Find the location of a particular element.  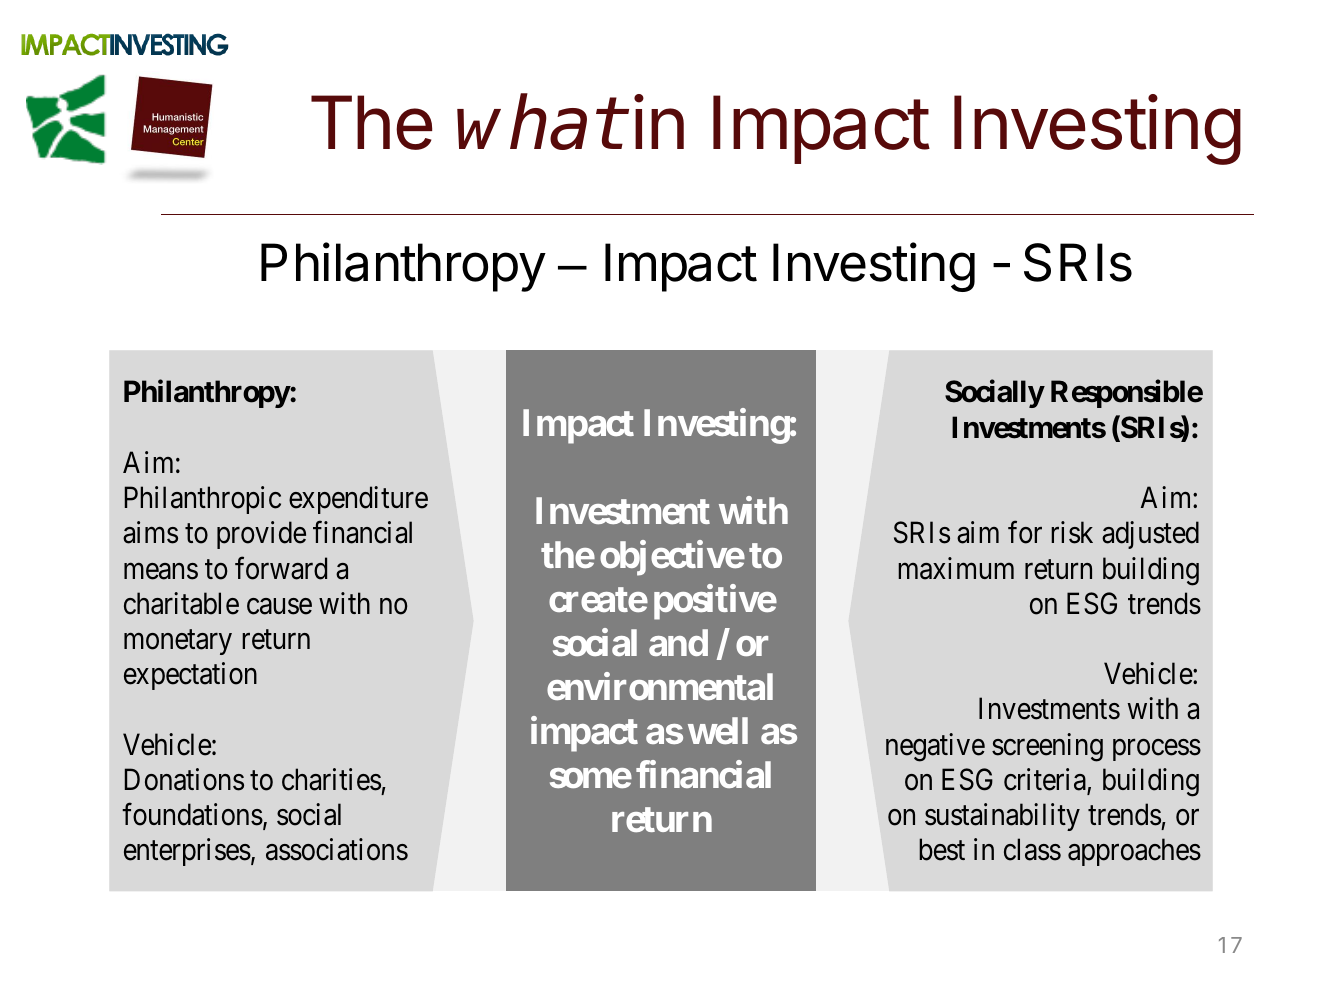

screening is located at coordinates (1047, 747).
